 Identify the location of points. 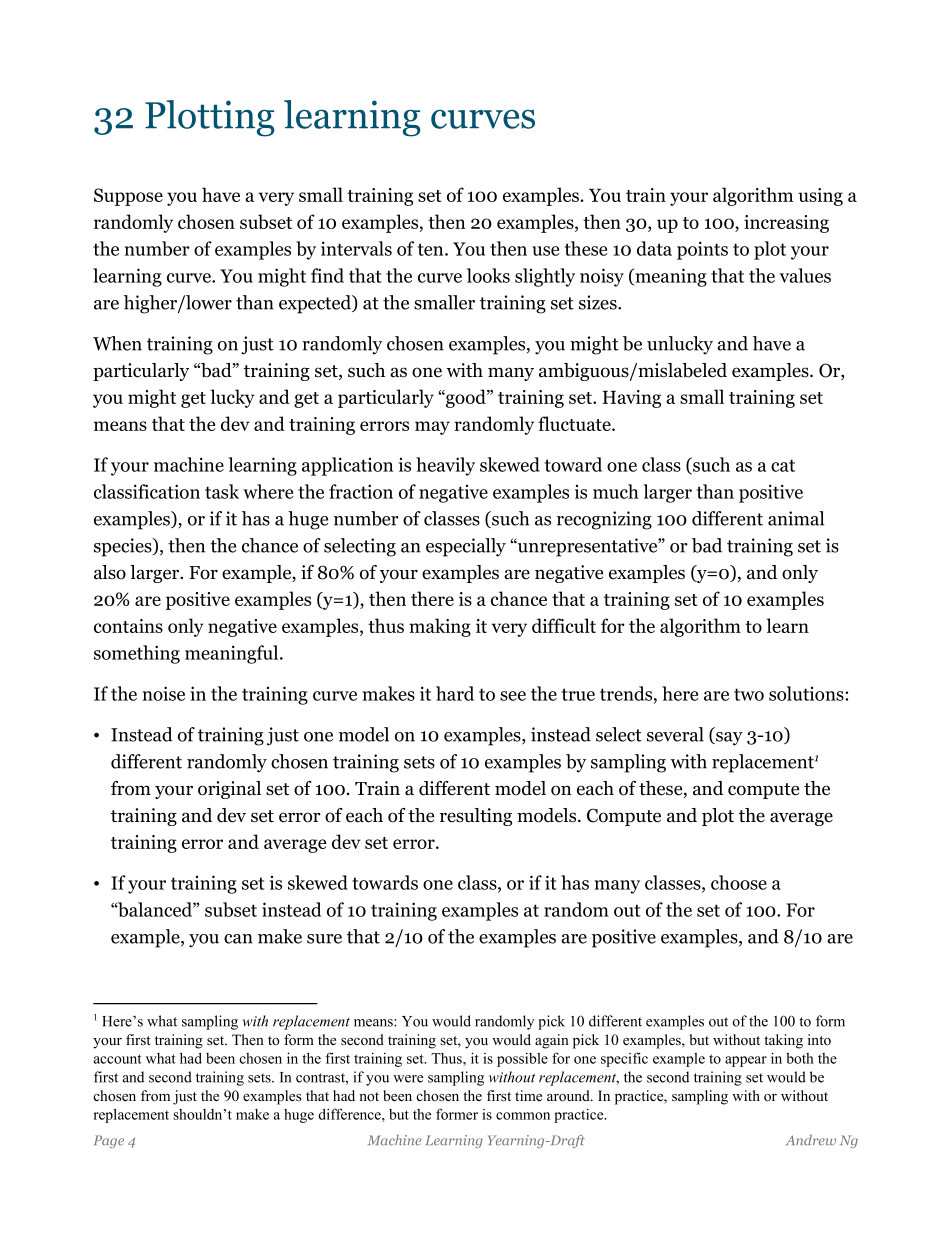
(702, 250).
